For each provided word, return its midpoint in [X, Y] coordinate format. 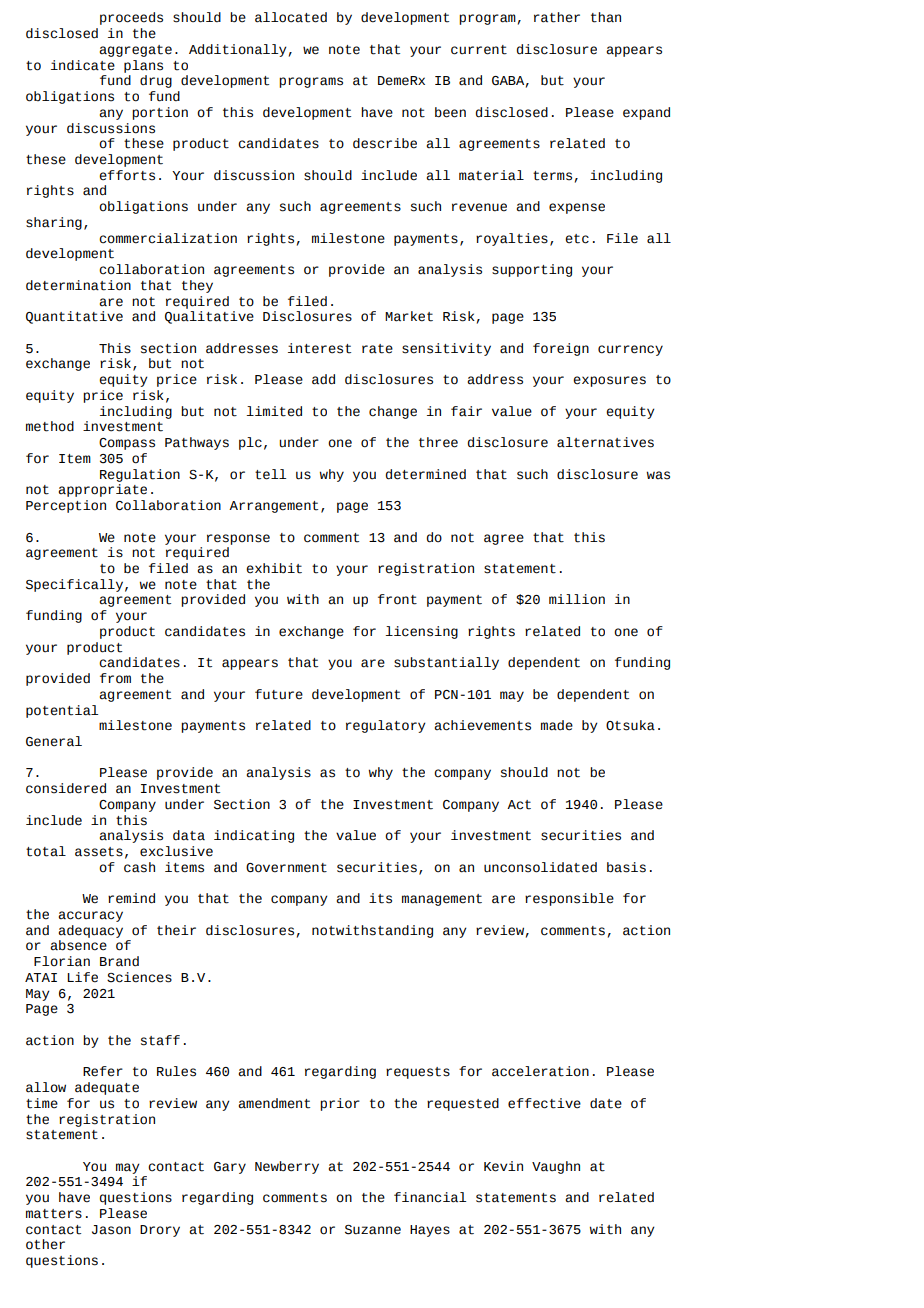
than [606, 17]
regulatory [386, 726]
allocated [291, 17]
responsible [569, 899]
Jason [111, 1230]
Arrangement [273, 507]
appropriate [102, 490]
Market [409, 316]
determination [78, 285]
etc [577, 239]
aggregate [135, 51]
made [557, 725]
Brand [119, 961]
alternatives [605, 442]
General [54, 741]
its [380, 898]
